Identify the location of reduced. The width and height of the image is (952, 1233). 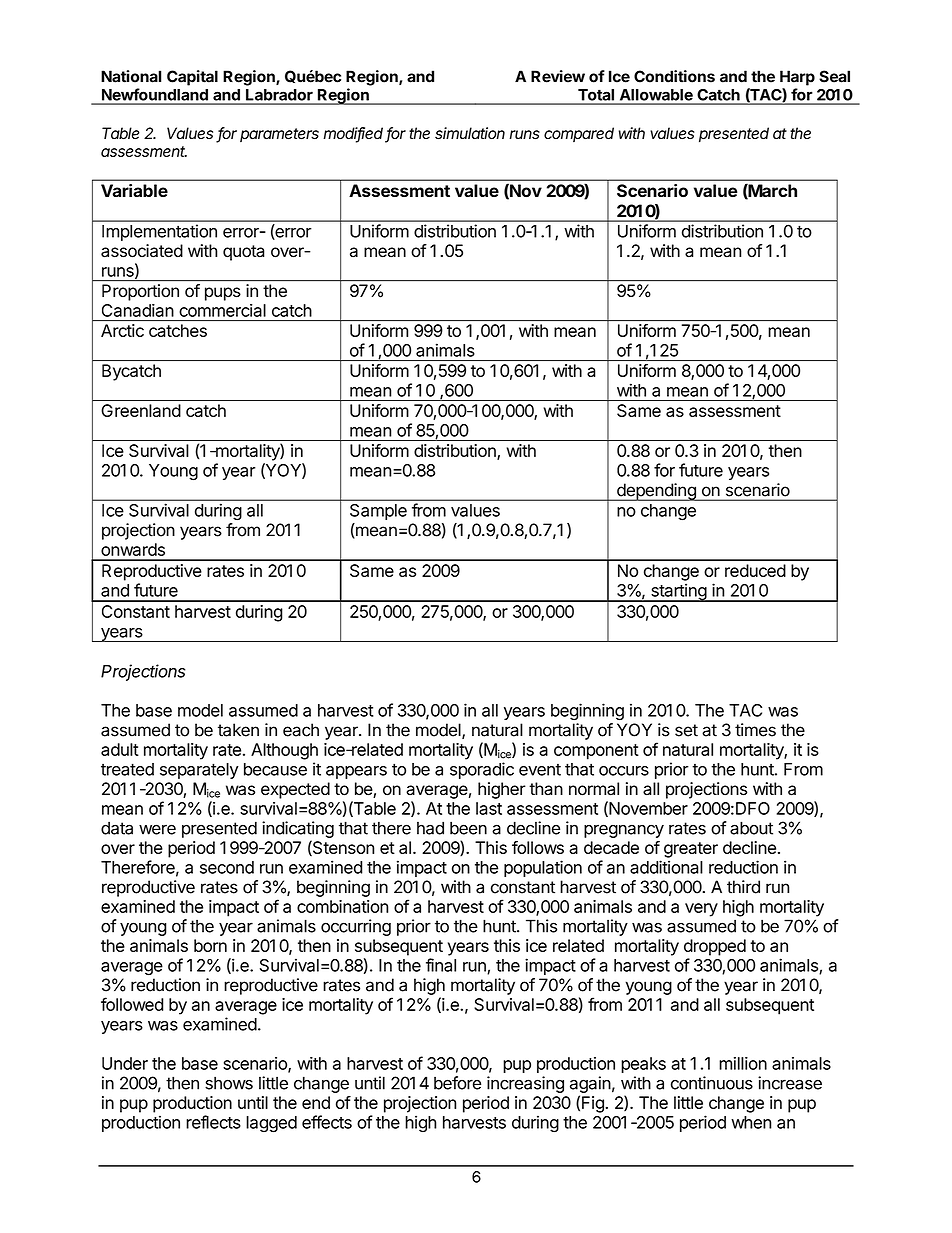
(755, 570).
